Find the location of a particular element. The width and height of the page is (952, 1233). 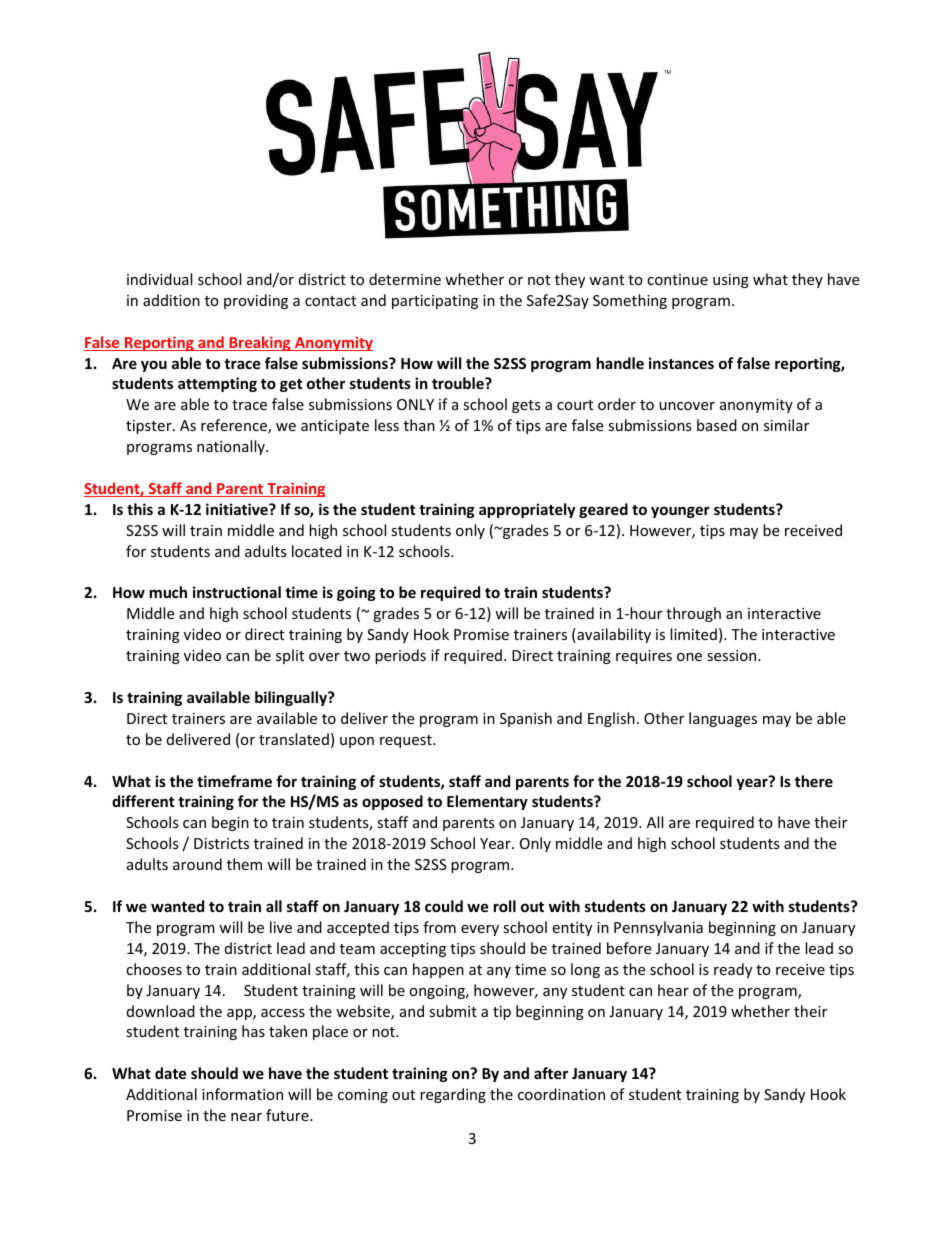

regarding is located at coordinates (453, 1095).
